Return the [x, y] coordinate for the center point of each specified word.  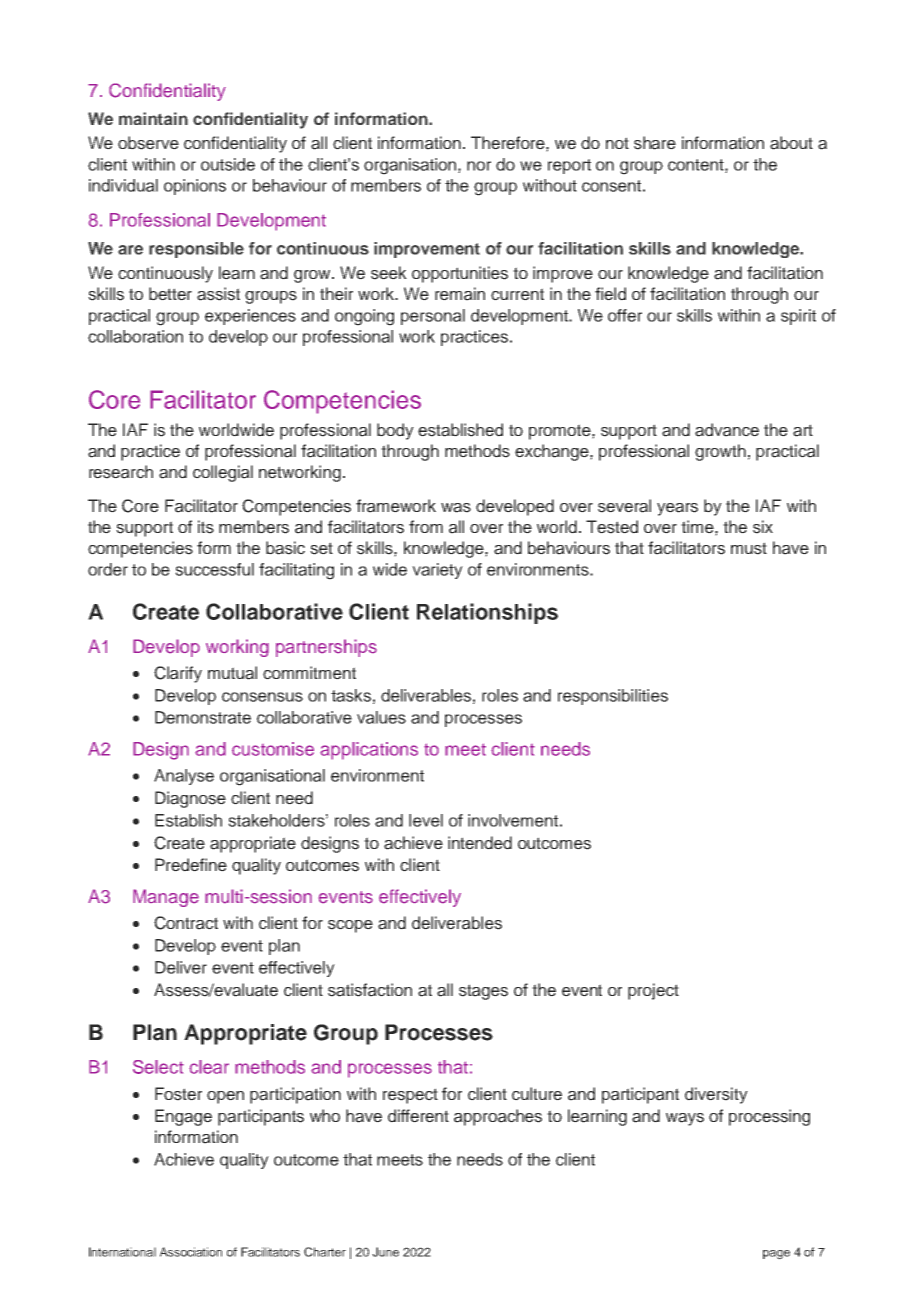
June [385, 1252]
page [776, 1255]
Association [191, 1252]
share [655, 143]
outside [228, 164]
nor [479, 166]
